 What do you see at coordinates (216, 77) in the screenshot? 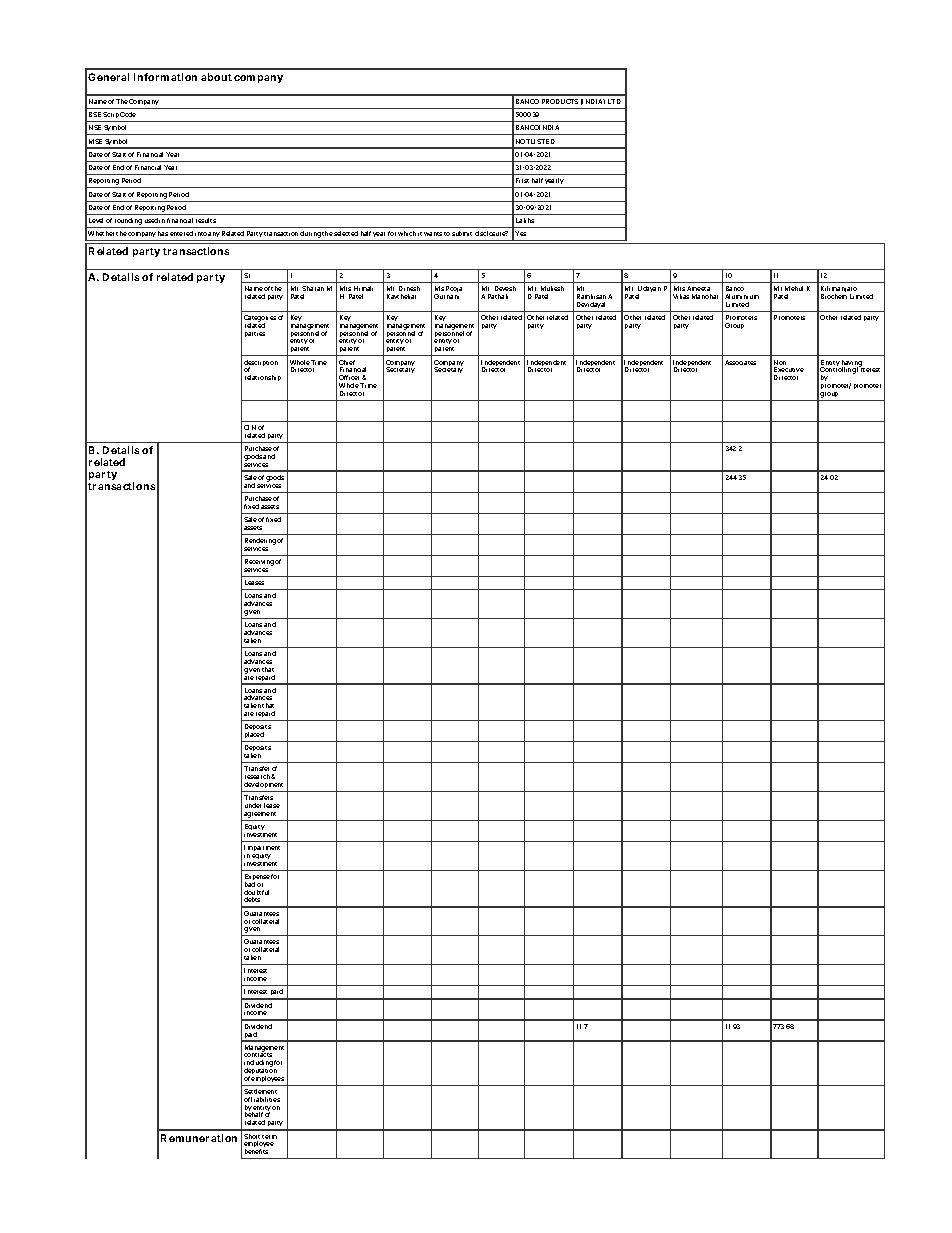
I see `about` at bounding box center [216, 77].
